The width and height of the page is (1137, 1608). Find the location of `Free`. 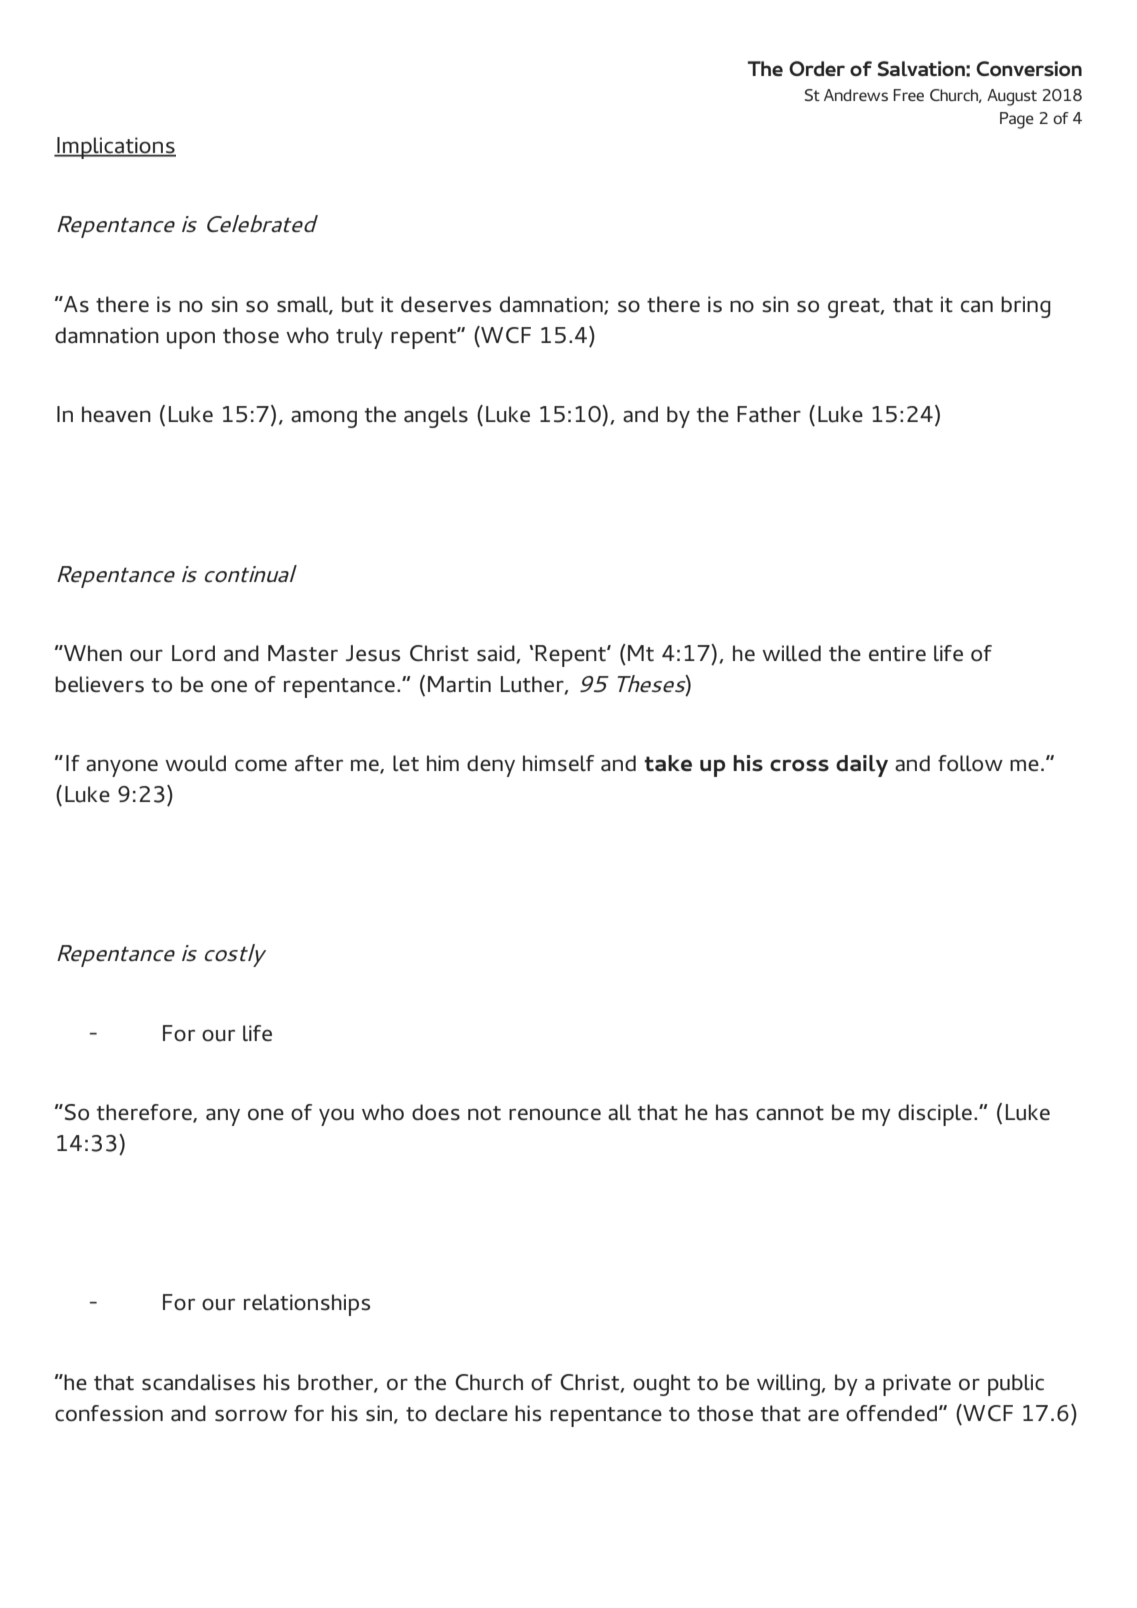

Free is located at coordinates (908, 95).
